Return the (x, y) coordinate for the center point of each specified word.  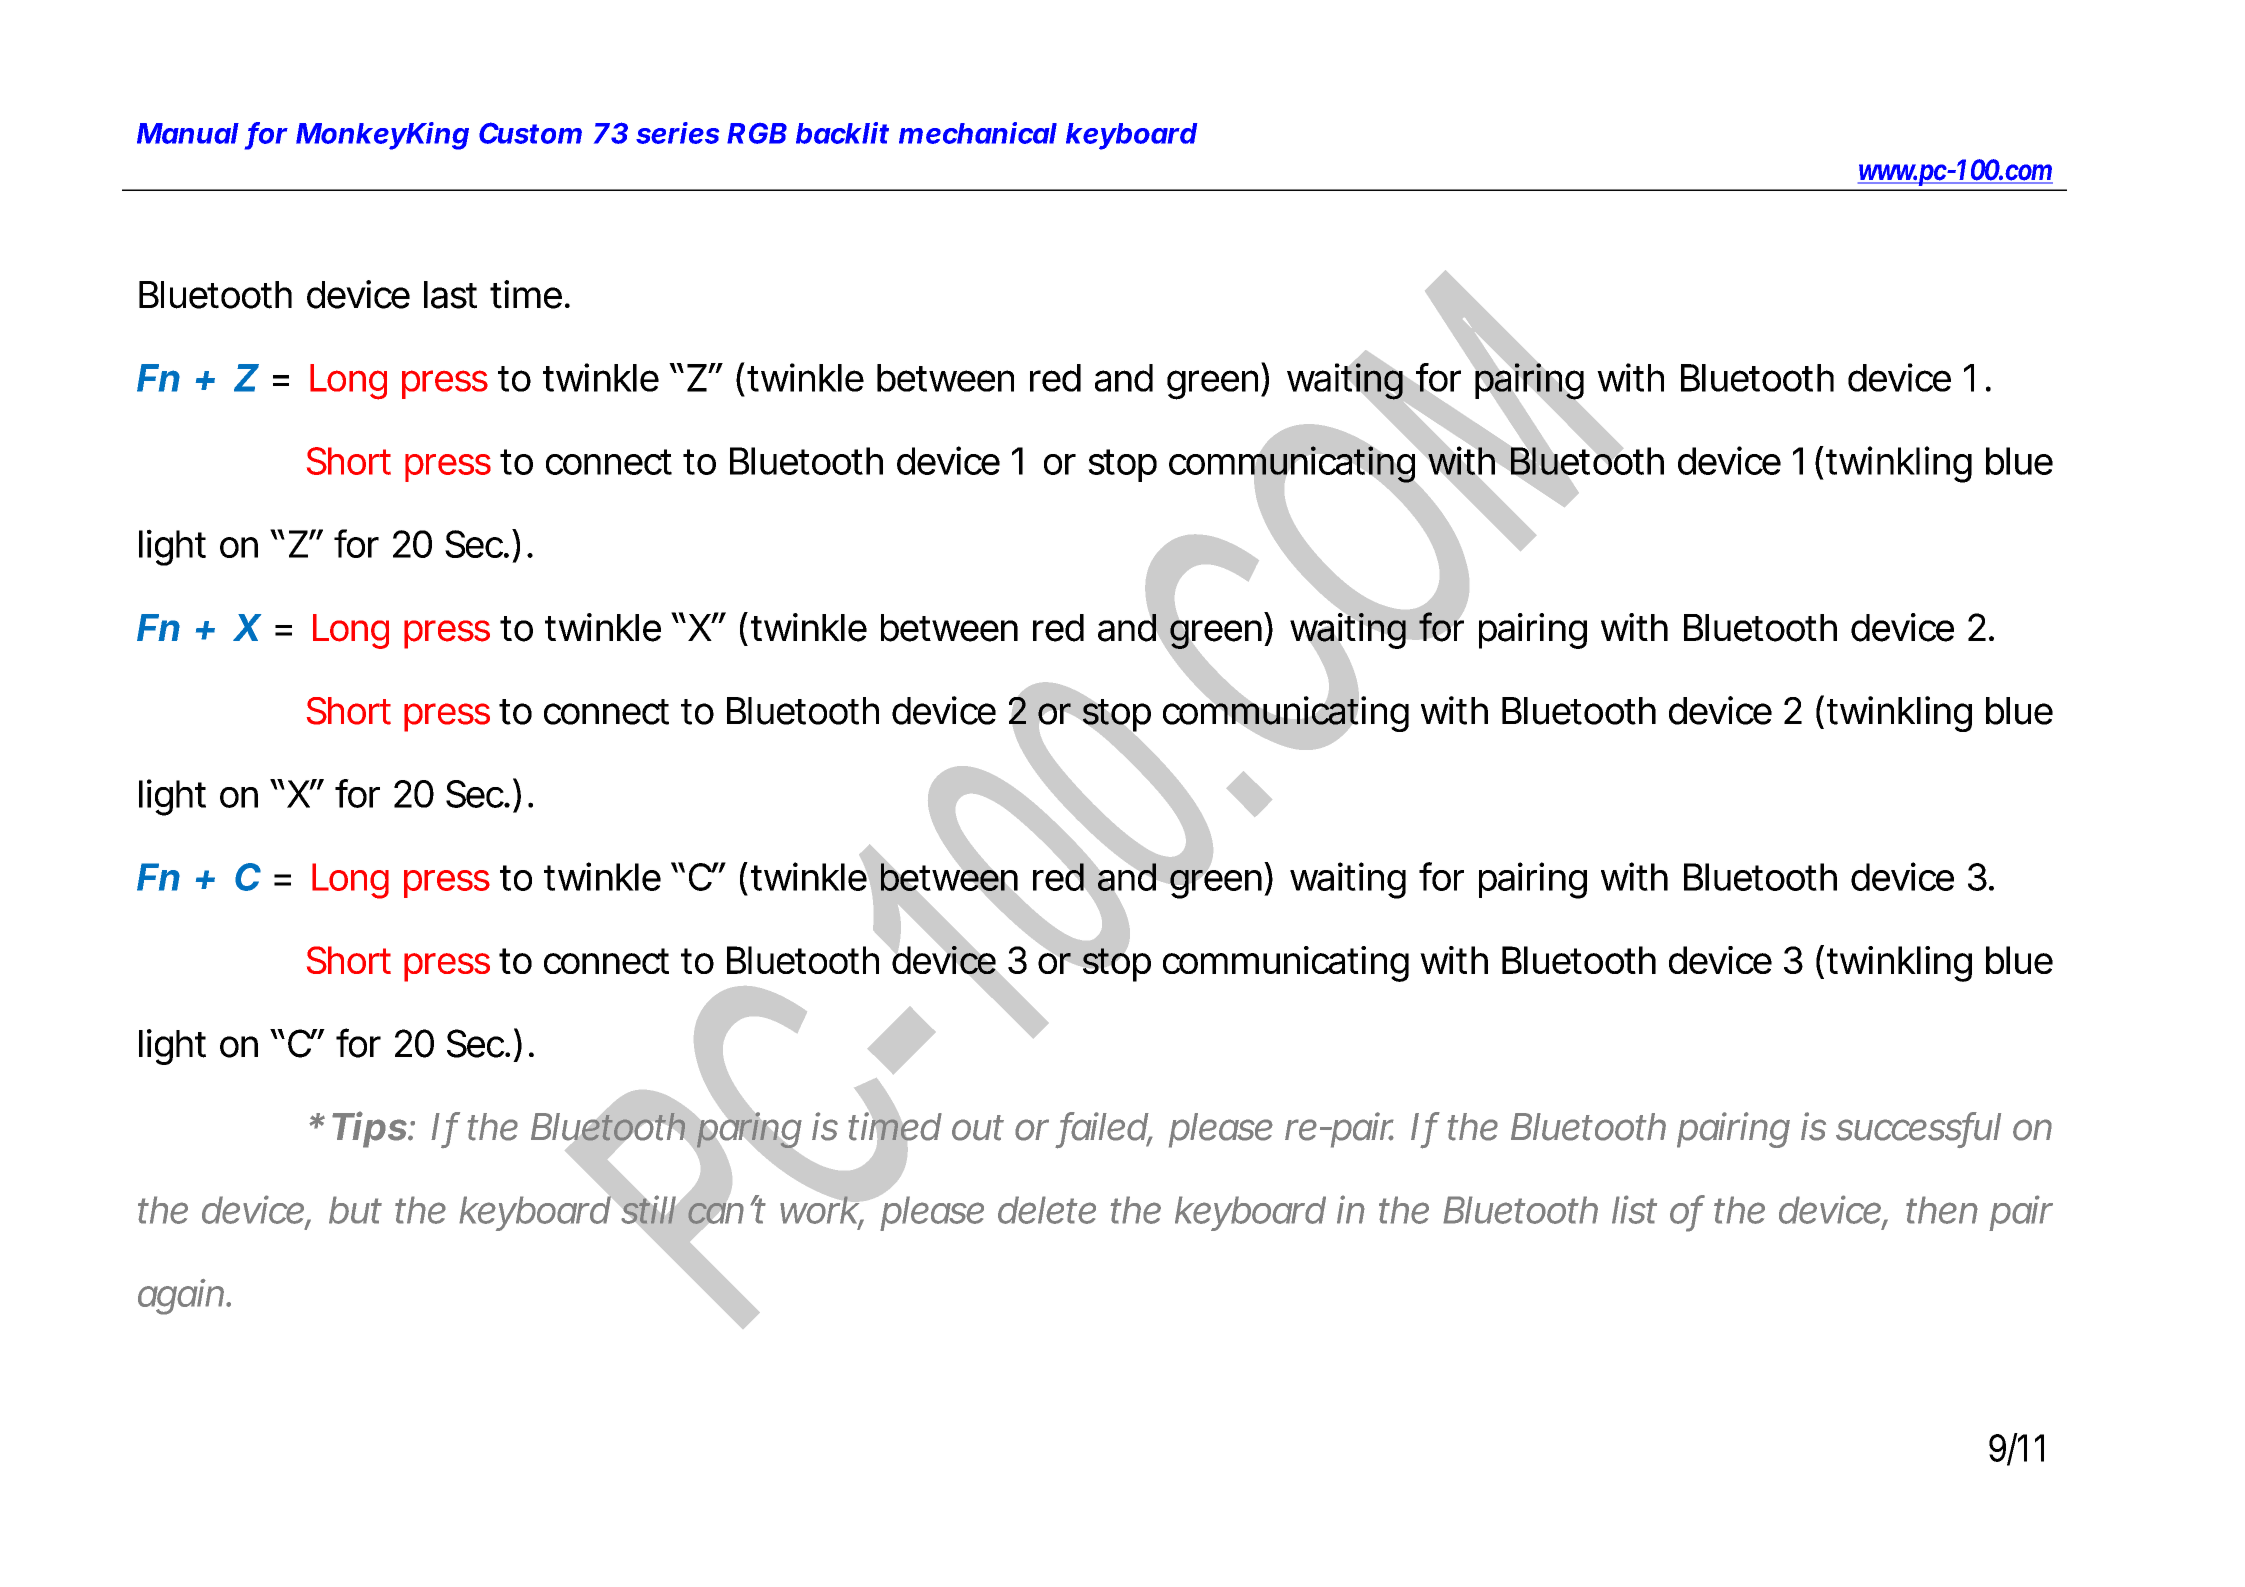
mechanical (978, 133)
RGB (757, 133)
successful (1918, 1127)
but (355, 1210)
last (450, 295)
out (978, 1128)
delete (1047, 1210)
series (677, 133)
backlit (842, 133)
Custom (530, 133)
